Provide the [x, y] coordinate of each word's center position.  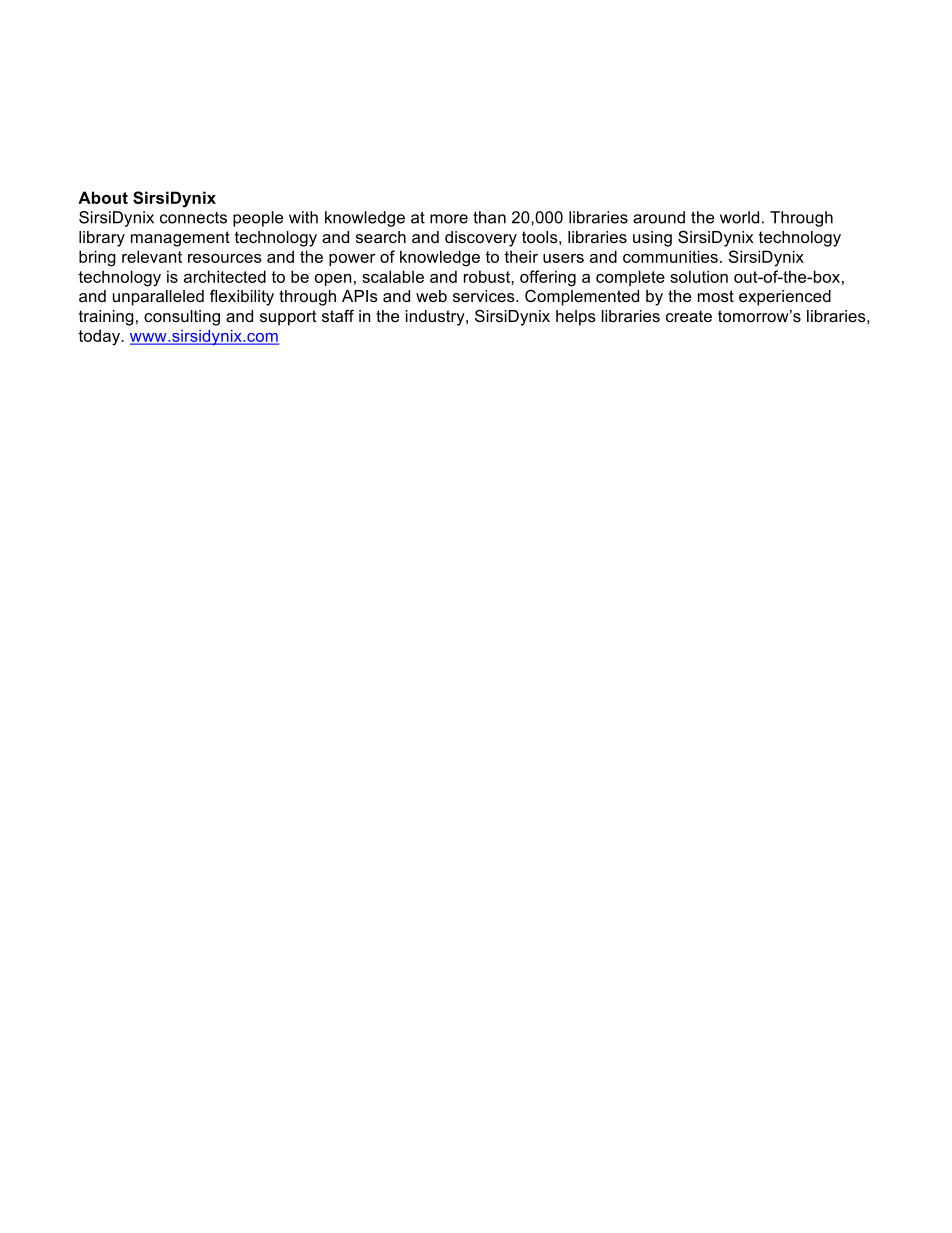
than [489, 217]
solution [699, 276]
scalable [393, 276]
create [689, 316]
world [739, 217]
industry [436, 318]
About [103, 197]
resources [225, 258]
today [100, 337]
